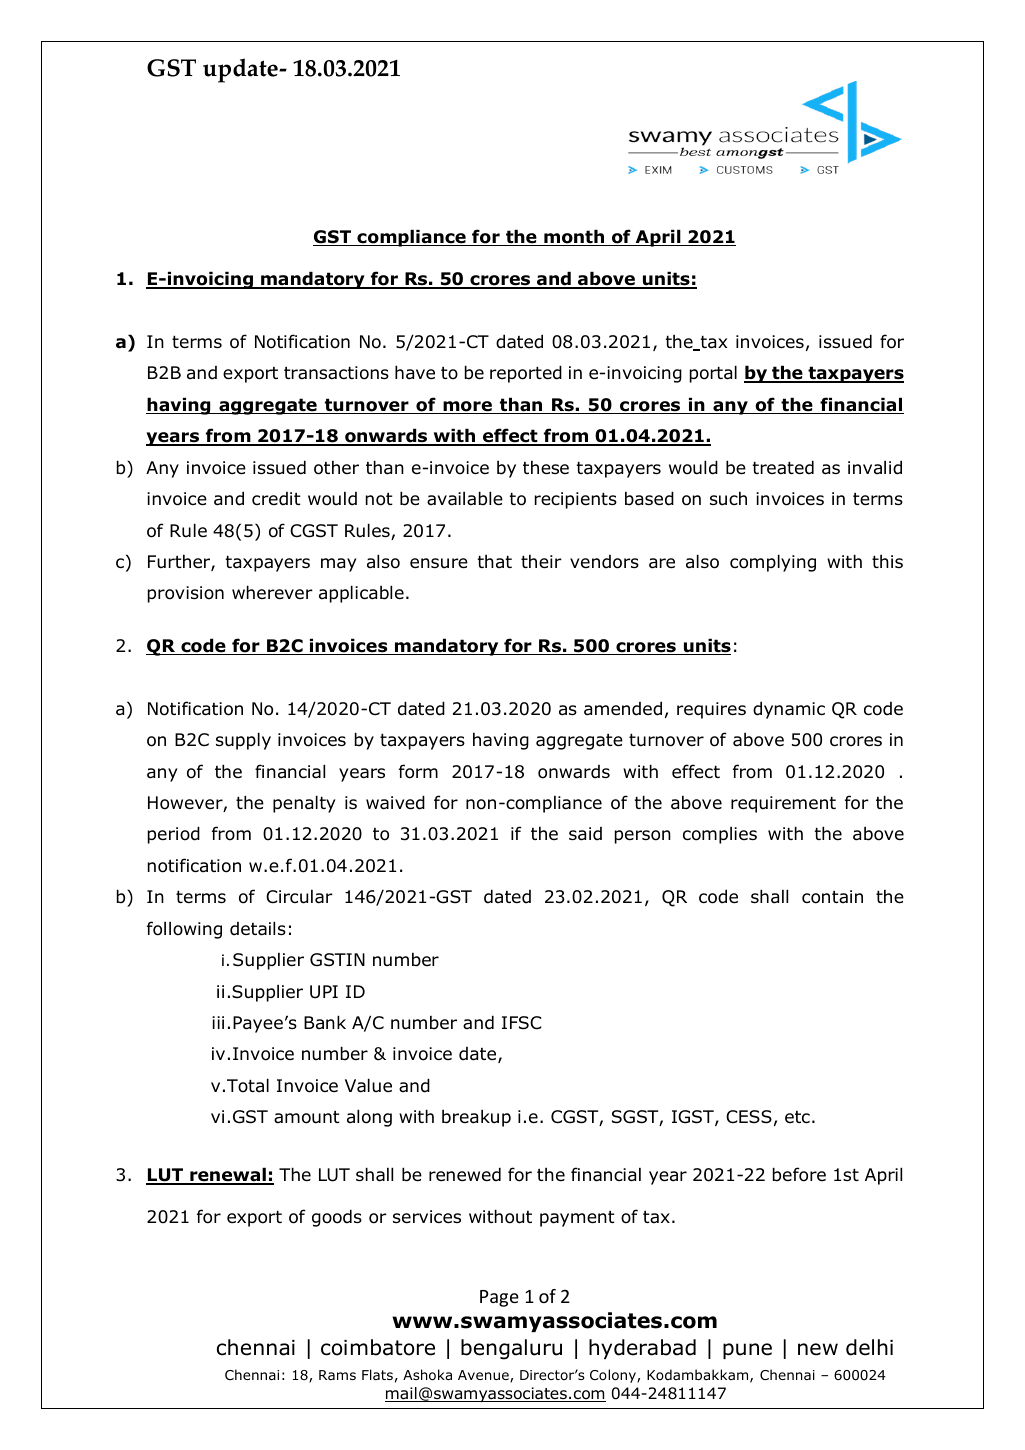 The width and height of the screenshot is (1025, 1450). I want to click on penalty, so click(304, 804).
